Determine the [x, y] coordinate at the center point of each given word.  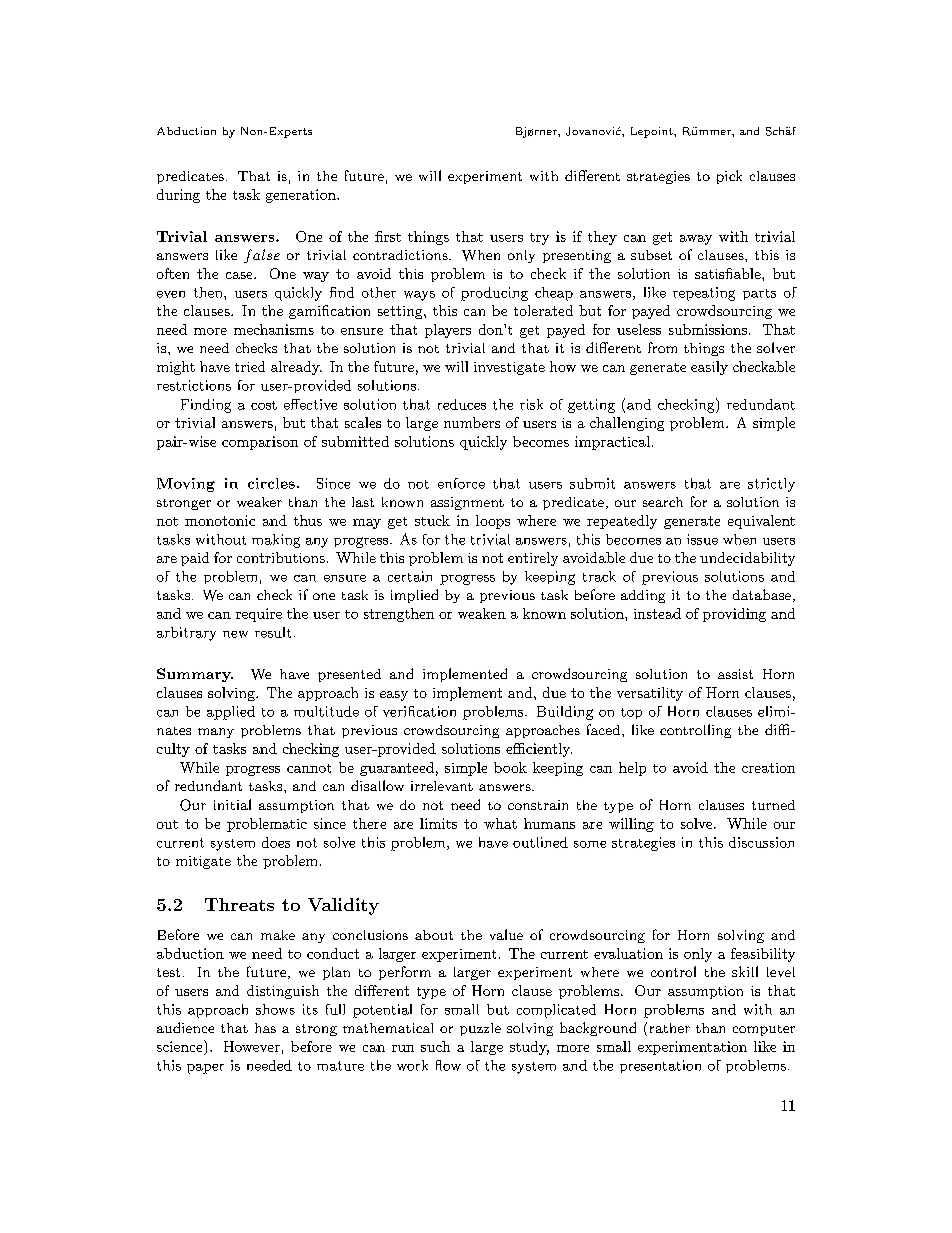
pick [729, 177]
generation [302, 196]
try [539, 239]
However [252, 1046]
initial [232, 804]
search [663, 502]
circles [271, 483]
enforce [461, 483]
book [510, 767]
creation [768, 768]
